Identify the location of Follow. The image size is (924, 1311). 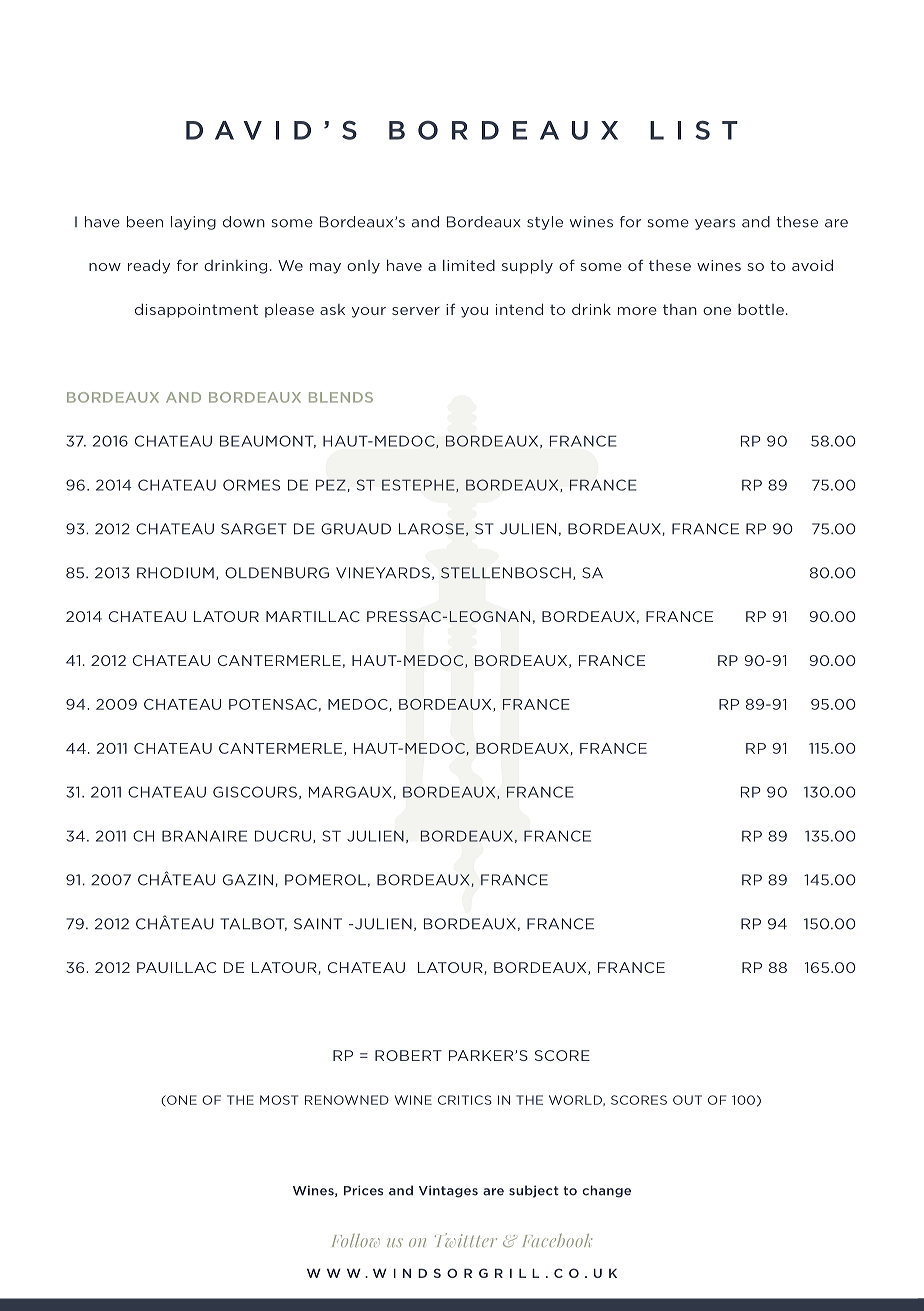
(356, 1240).
